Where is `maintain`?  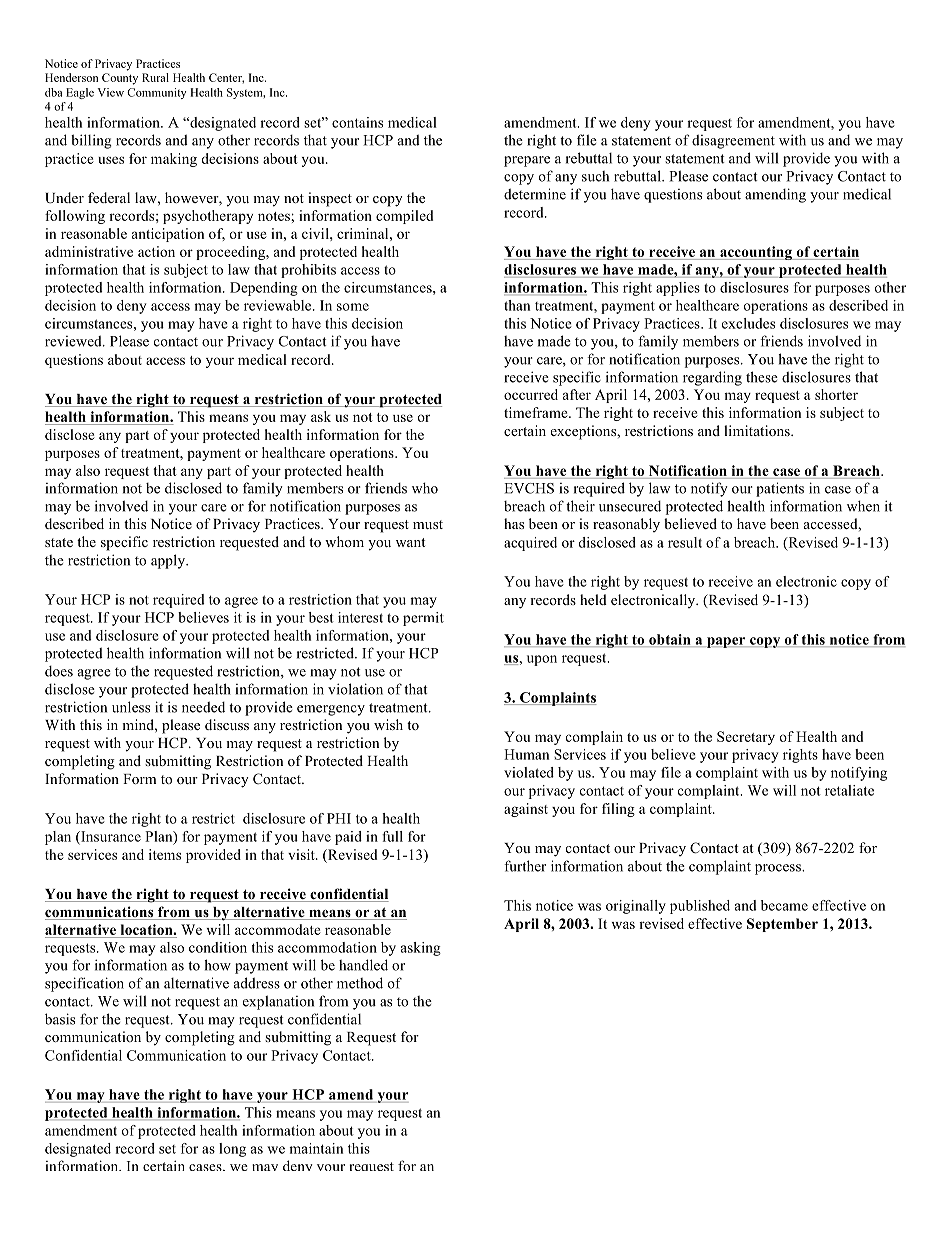 maintain is located at coordinates (316, 1148).
